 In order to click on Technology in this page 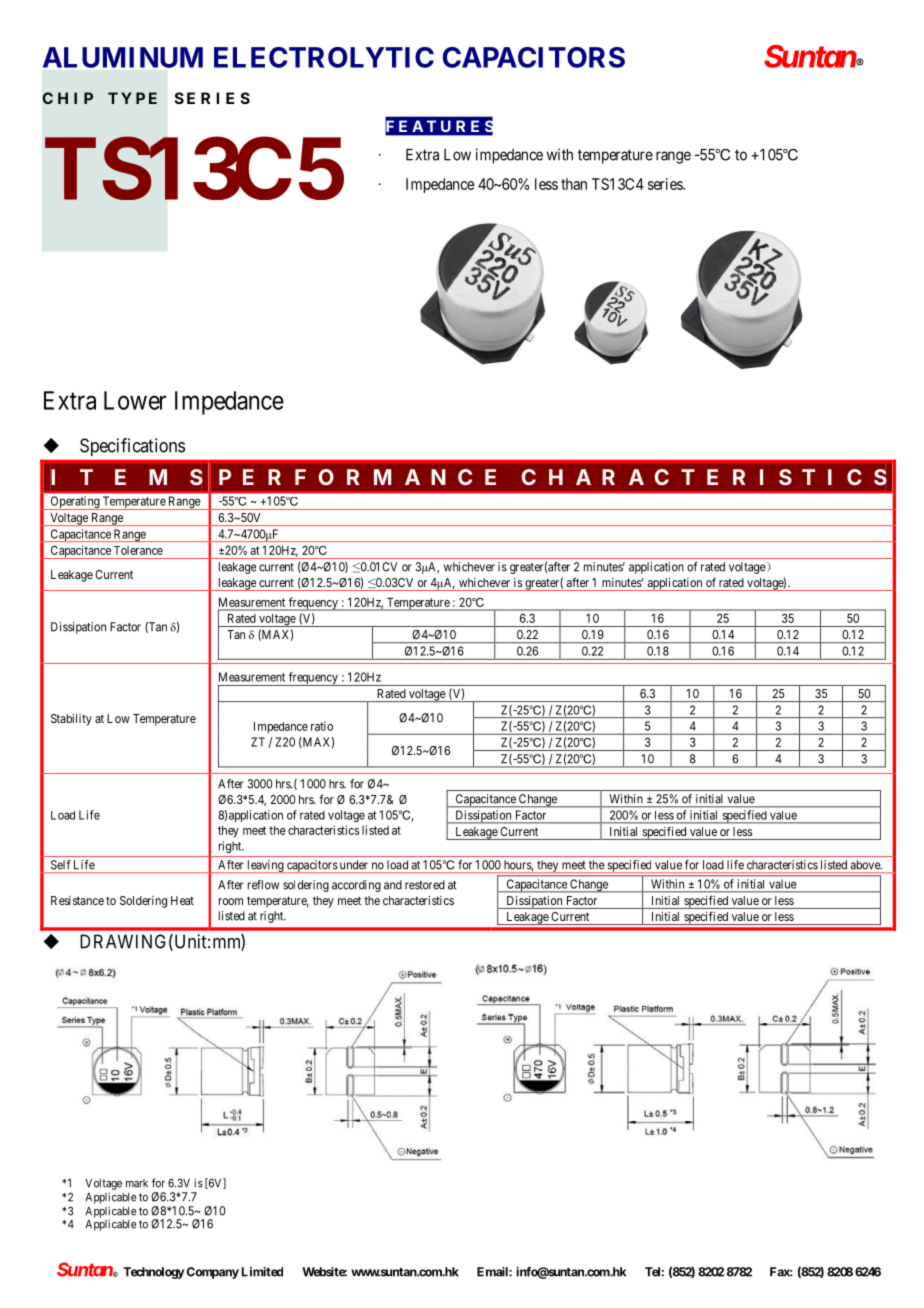, I will do `click(153, 1273)`.
